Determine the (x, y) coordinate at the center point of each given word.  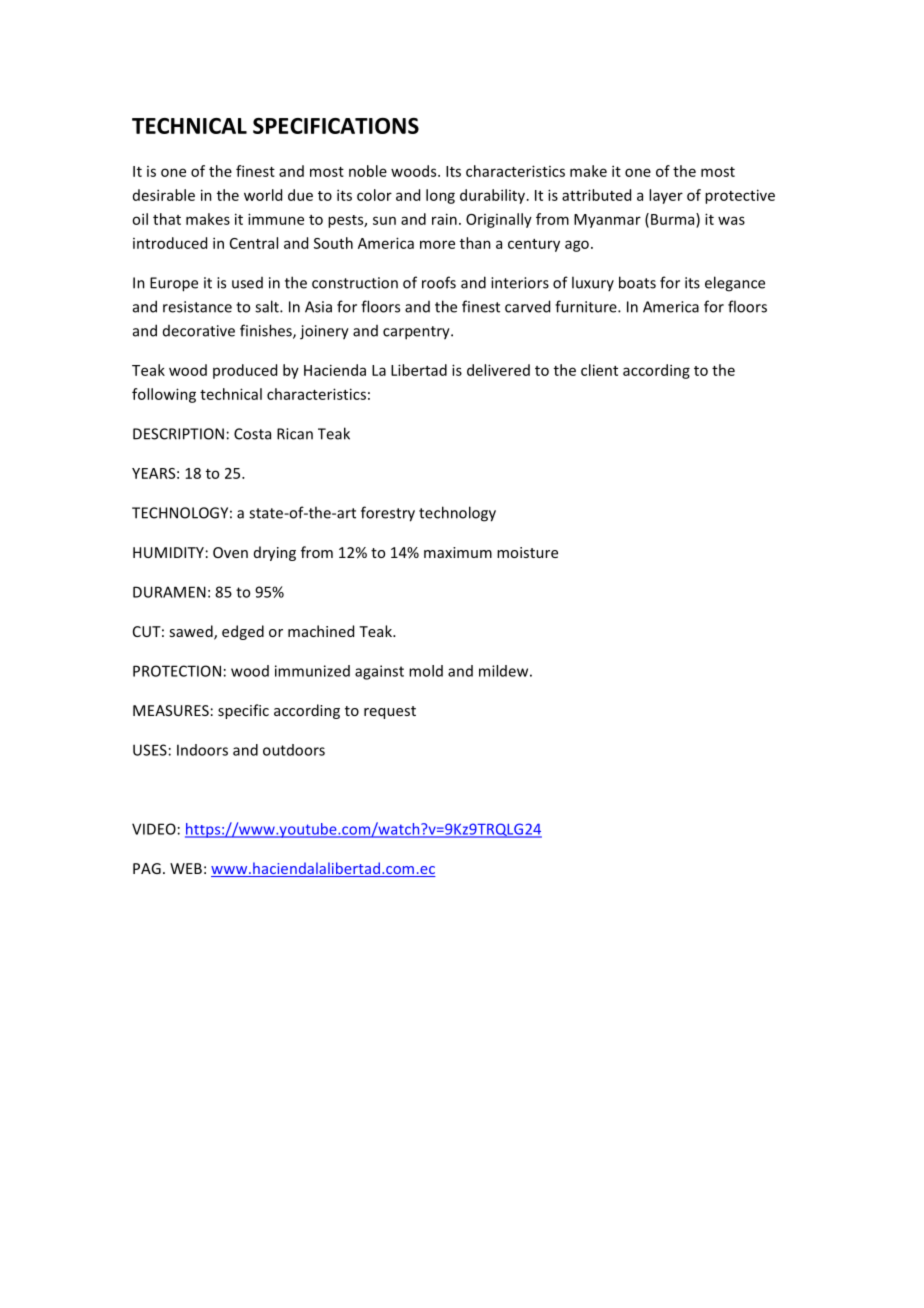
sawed (192, 632)
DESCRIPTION (178, 434)
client (599, 370)
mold (426, 671)
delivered (498, 370)
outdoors (294, 750)
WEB (186, 868)
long (440, 196)
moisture (527, 552)
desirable (164, 195)
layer (666, 196)
